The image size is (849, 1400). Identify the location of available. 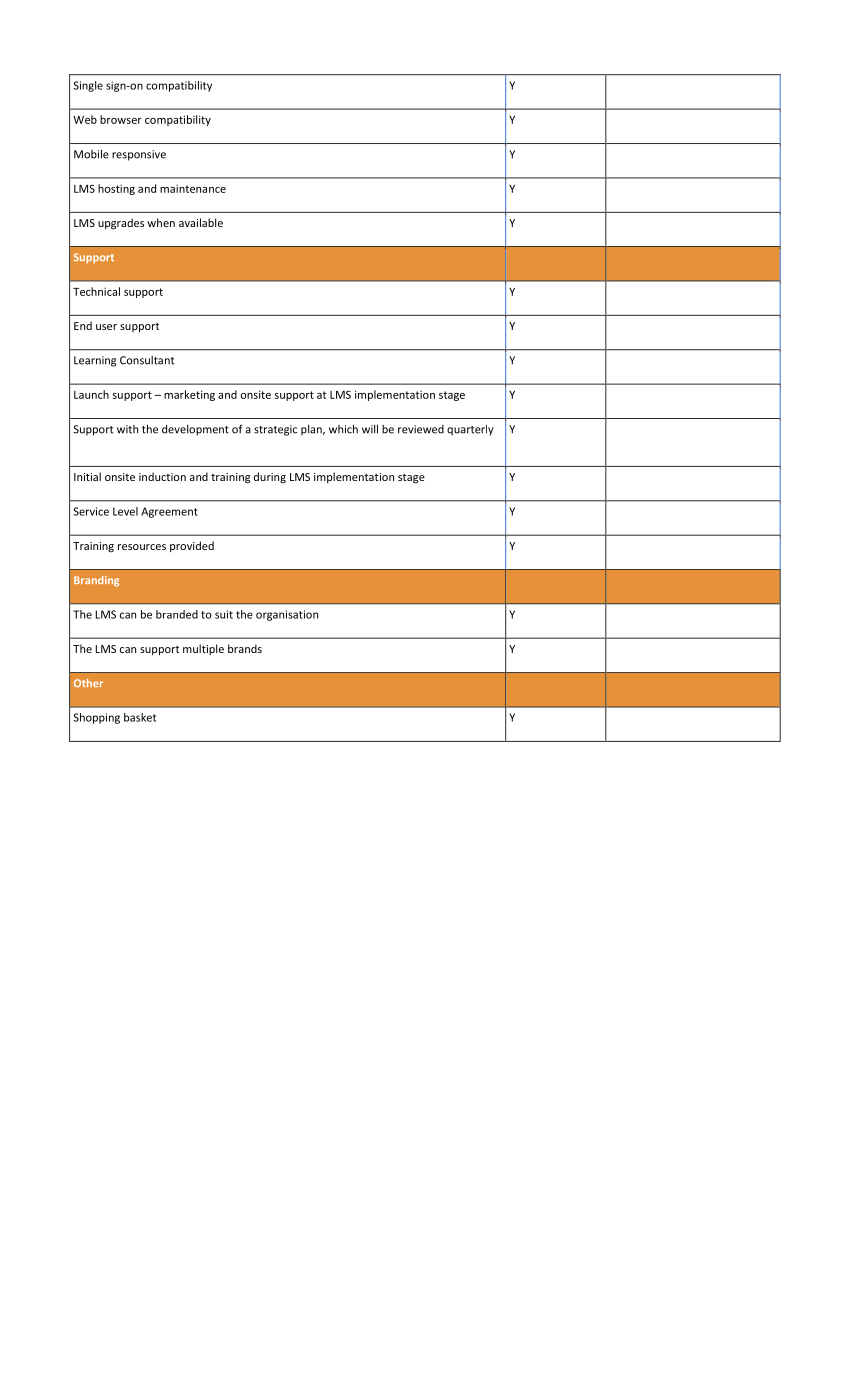
(201, 222).
